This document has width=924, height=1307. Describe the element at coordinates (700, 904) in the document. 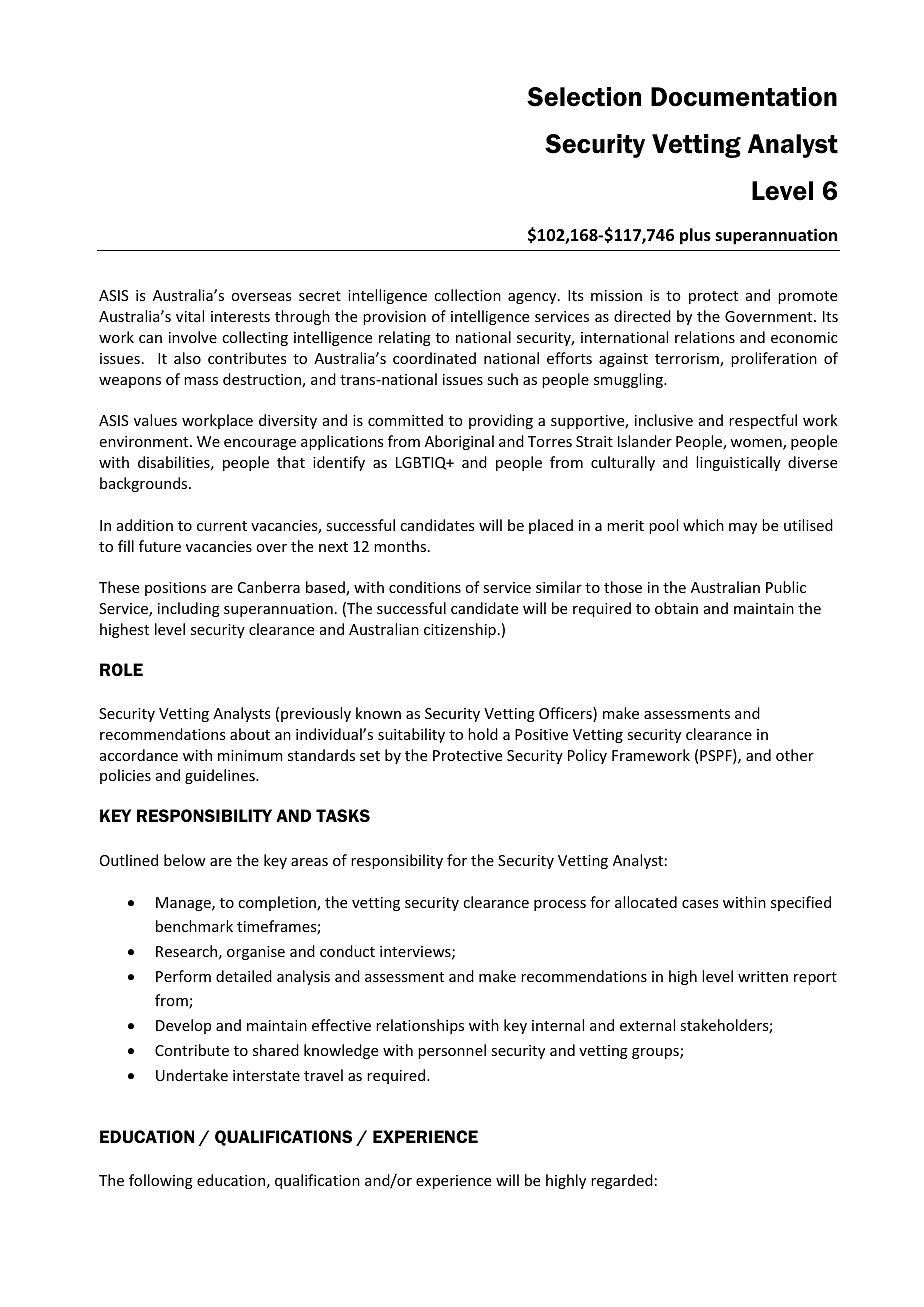

I see `cases` at that location.
